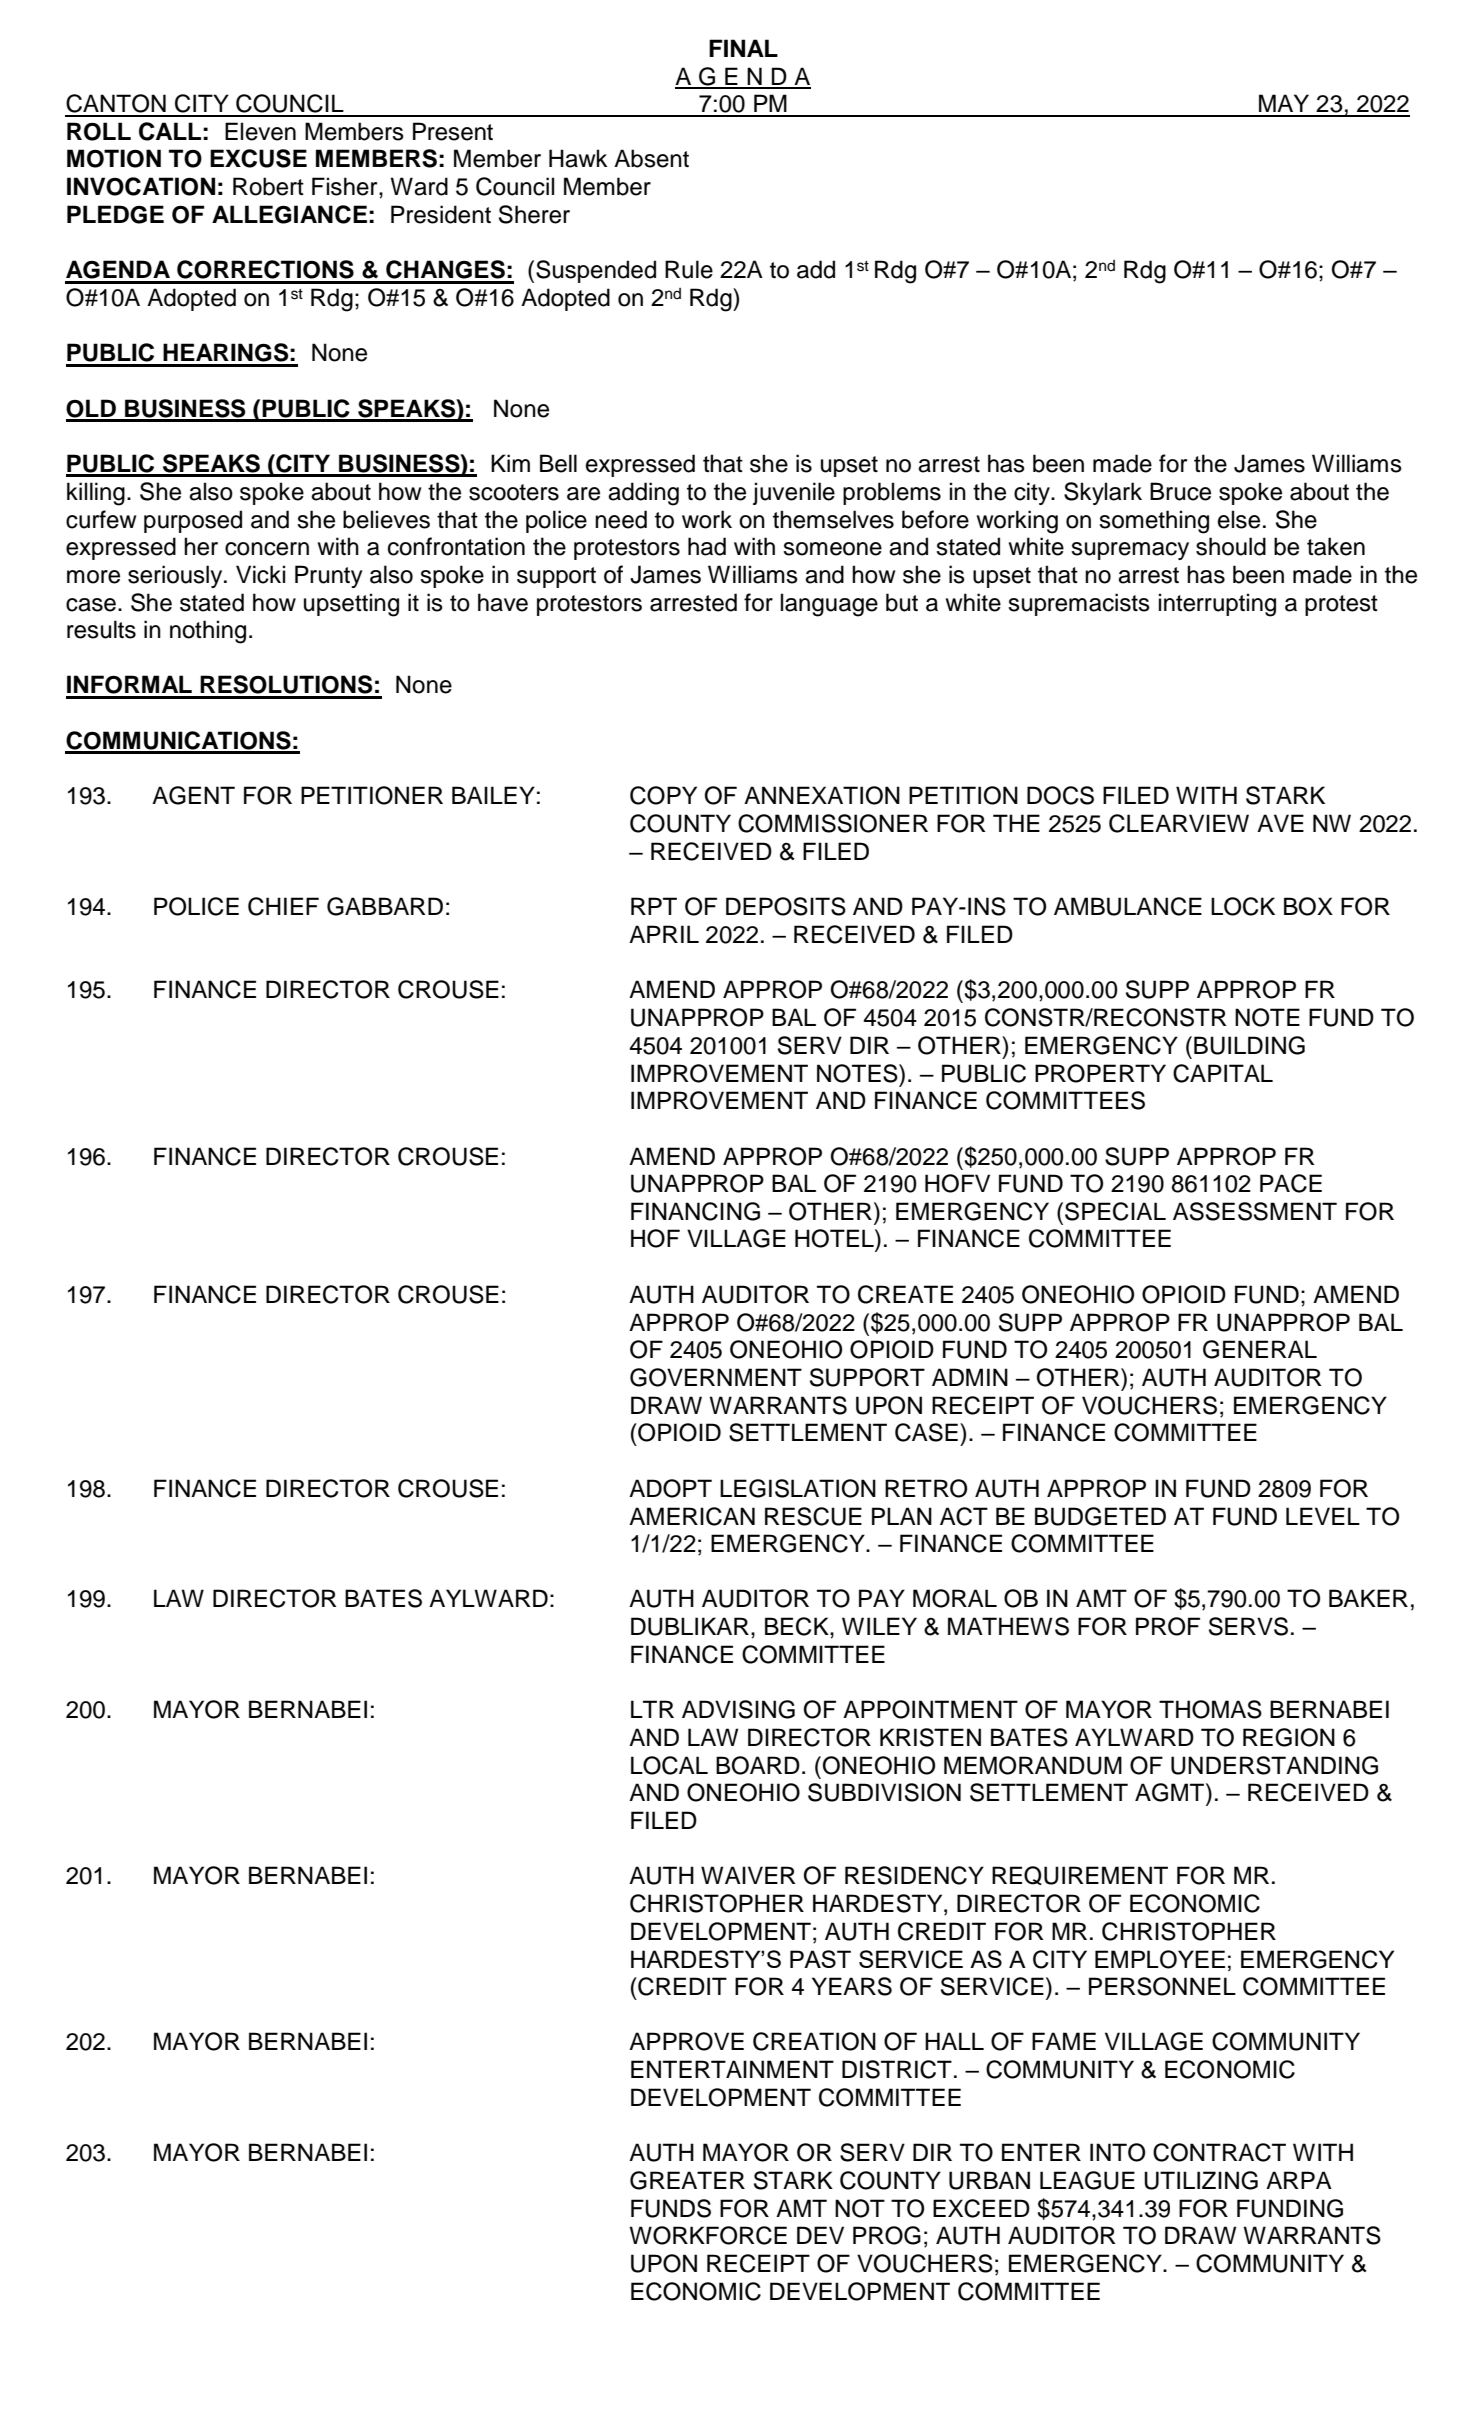 This screenshot has height=2427, width=1474. Describe the element at coordinates (687, 2180) in the screenshot. I see `GREATER` at that location.
